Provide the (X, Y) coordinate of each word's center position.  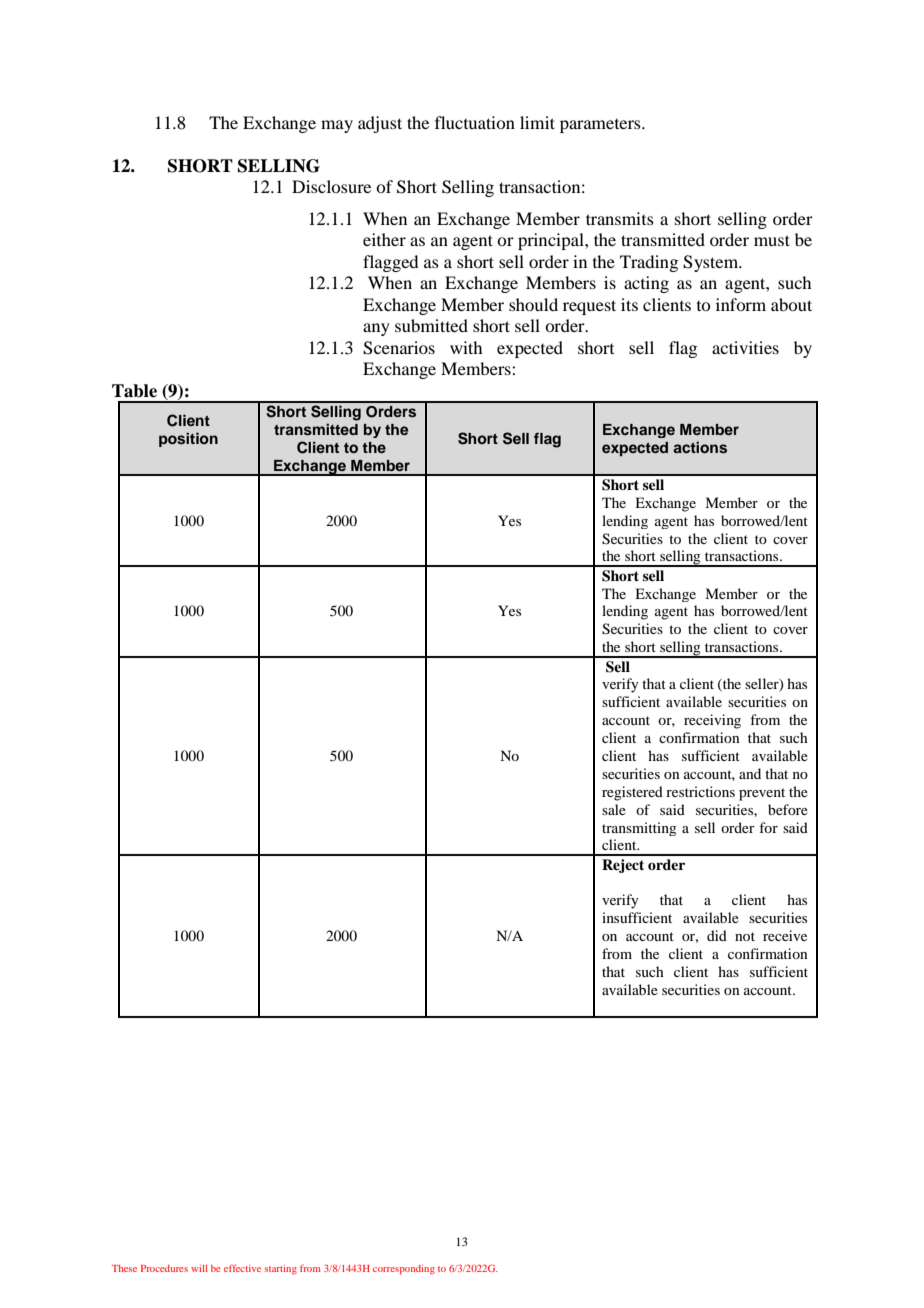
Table (134, 391)
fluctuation (475, 122)
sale (614, 809)
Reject (623, 866)
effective (242, 1268)
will (199, 1268)
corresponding (404, 1270)
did (717, 935)
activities (745, 347)
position (188, 439)
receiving (712, 721)
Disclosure (331, 186)
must (772, 240)
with (466, 347)
